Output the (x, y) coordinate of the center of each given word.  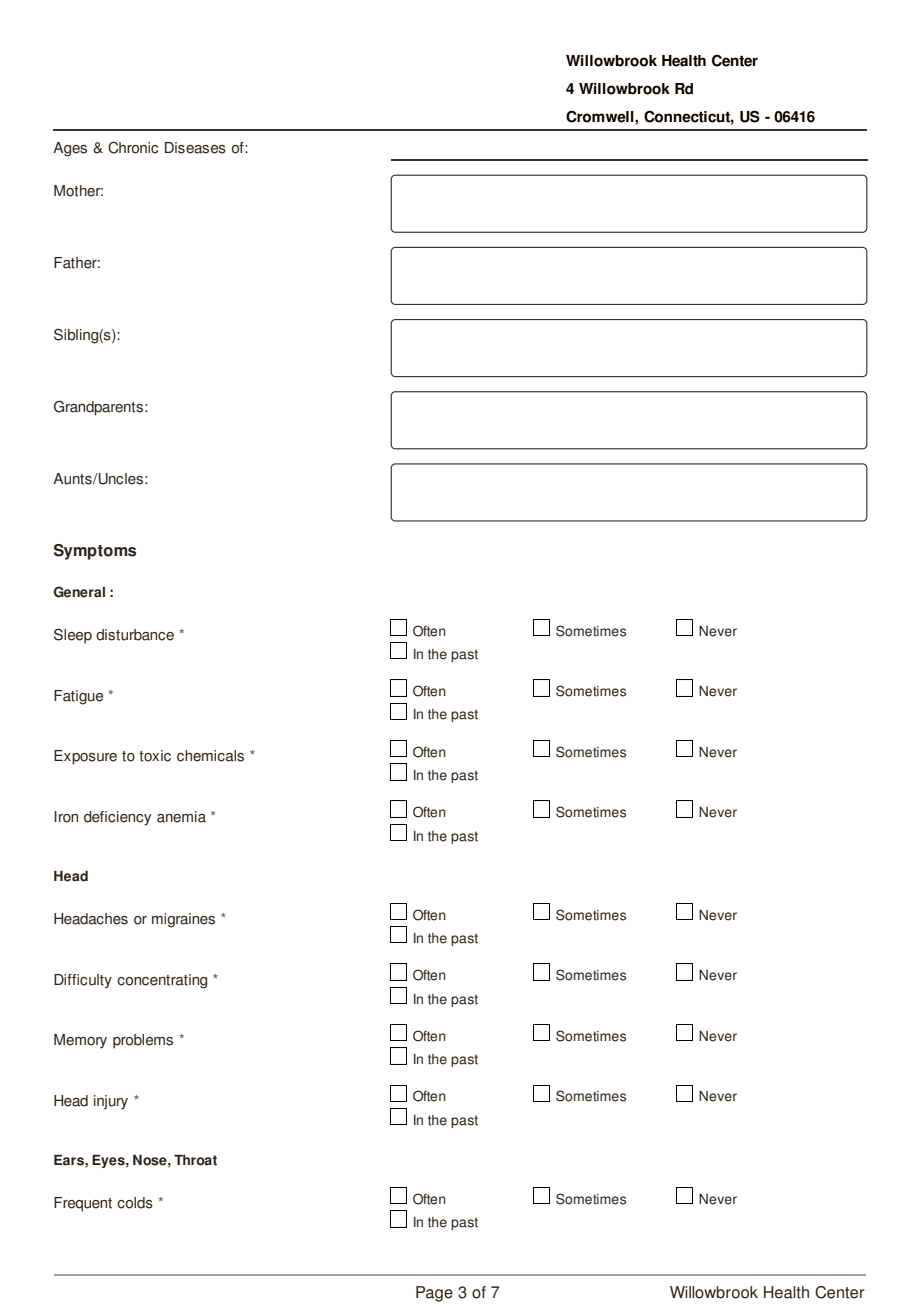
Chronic (133, 148)
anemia (181, 817)
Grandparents (98, 408)
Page (434, 1294)
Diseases (195, 148)
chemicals (210, 756)
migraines (183, 920)
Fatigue (78, 697)
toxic (155, 756)
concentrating (162, 981)
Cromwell (601, 116)
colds (135, 1203)
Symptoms (95, 552)
